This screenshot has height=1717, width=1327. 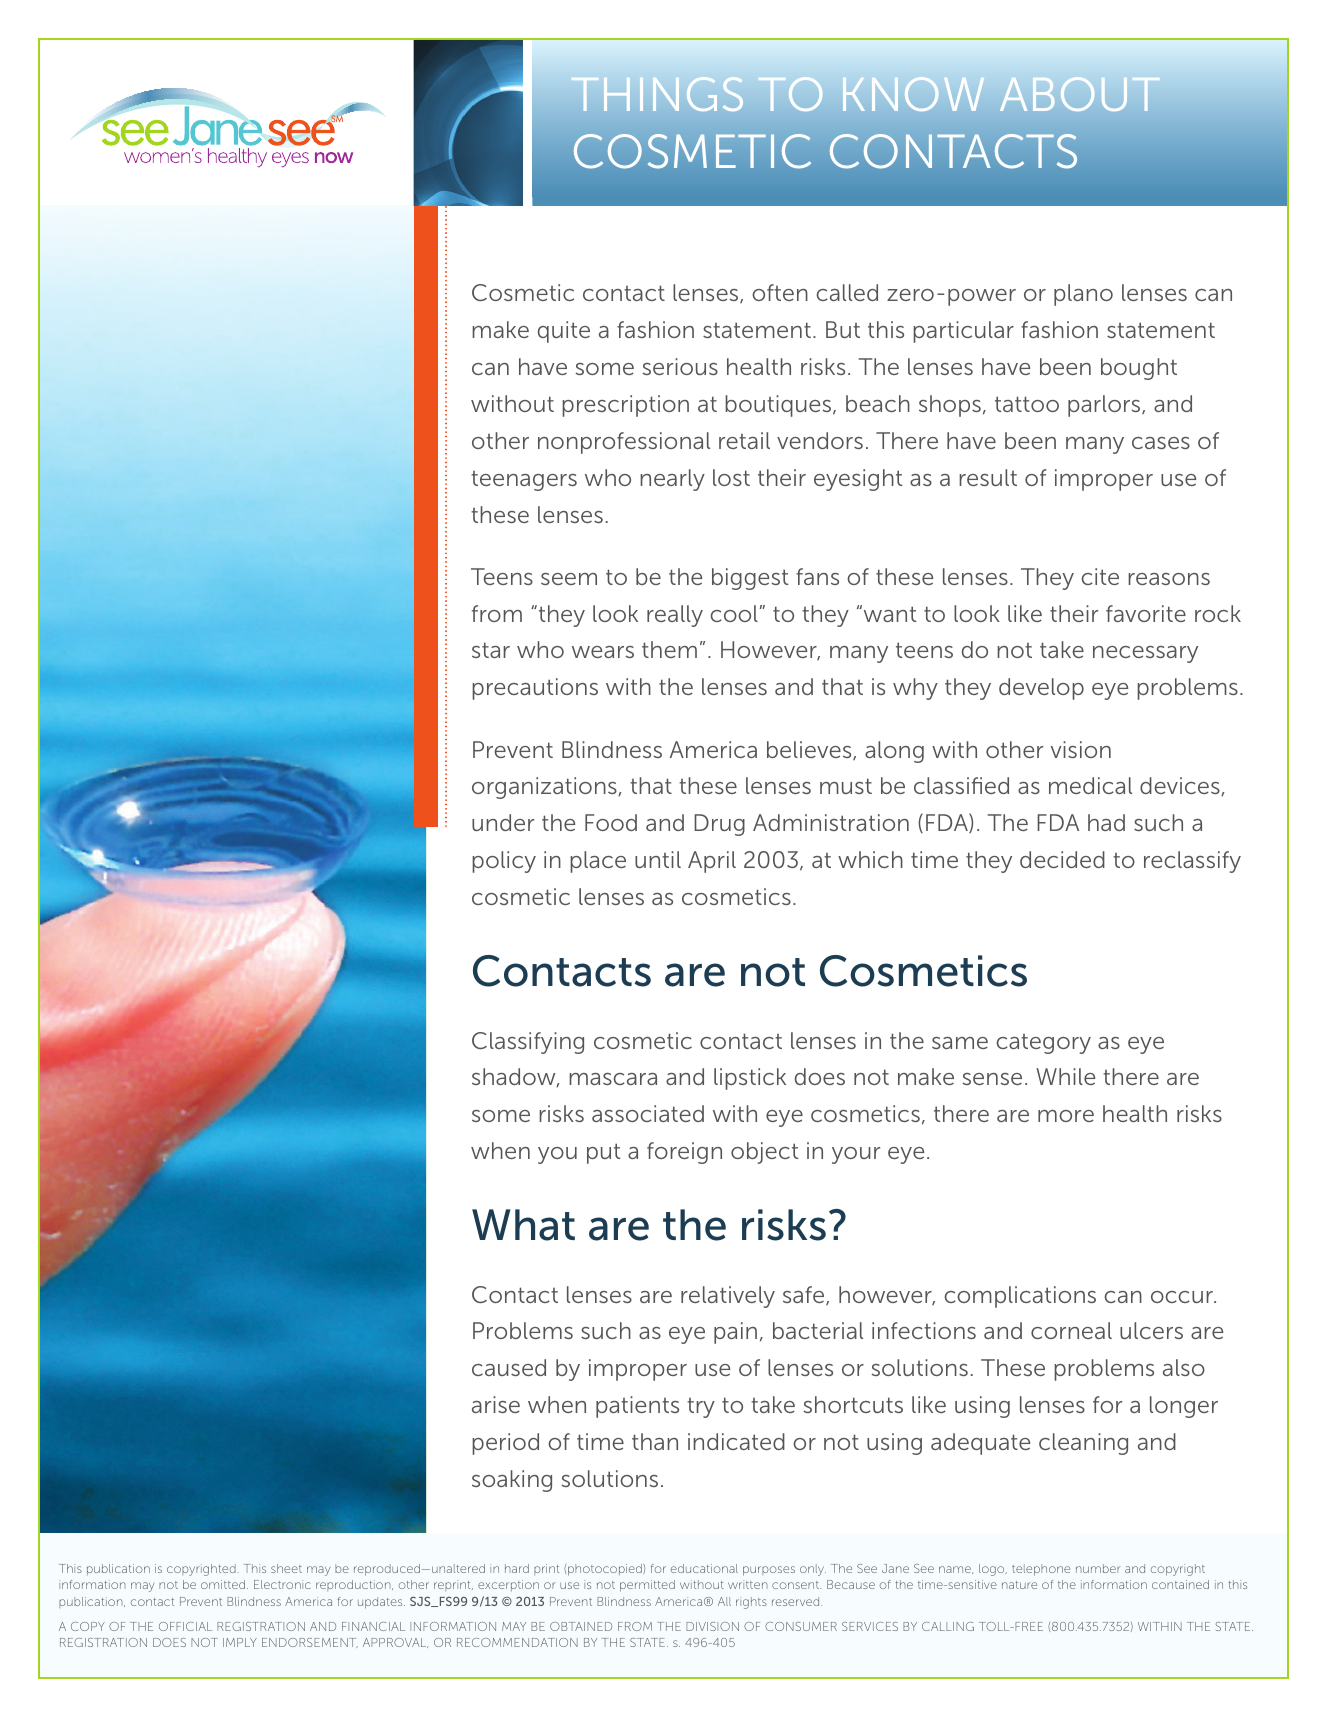 I want to click on favorite, so click(x=1146, y=613).
